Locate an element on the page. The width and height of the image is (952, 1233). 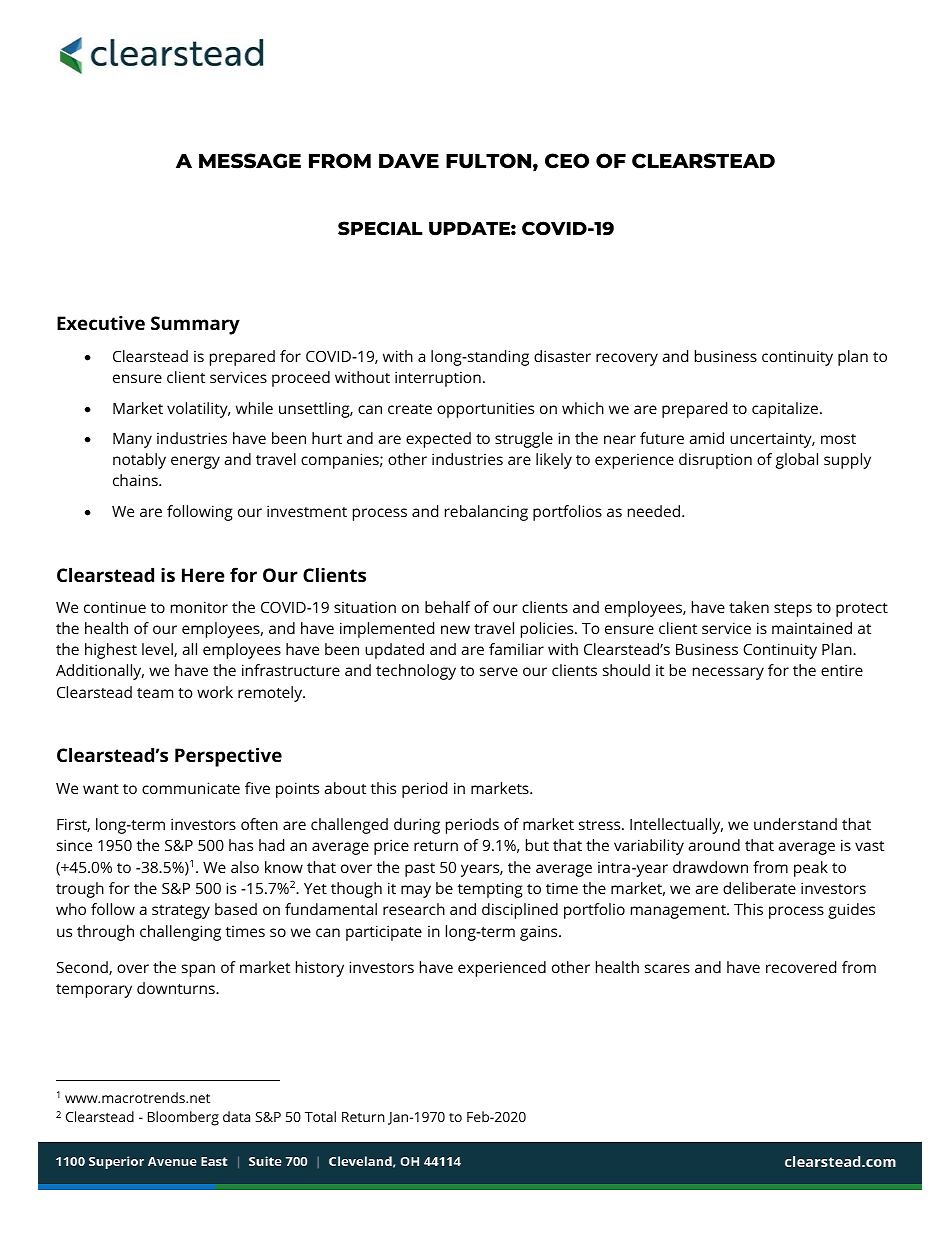
peak is located at coordinates (811, 869).
